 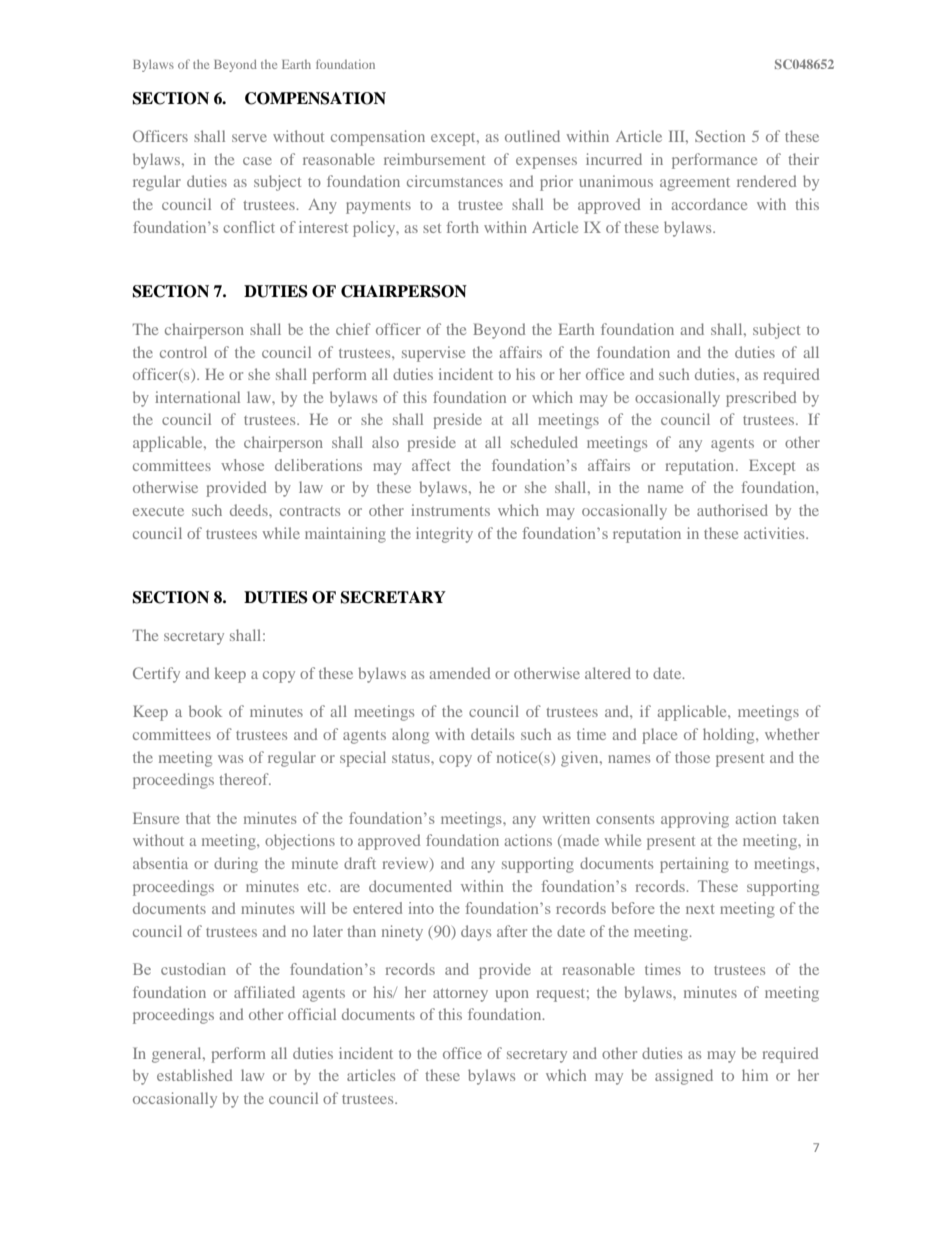 What do you see at coordinates (194, 1075) in the screenshot?
I see `established` at bounding box center [194, 1075].
